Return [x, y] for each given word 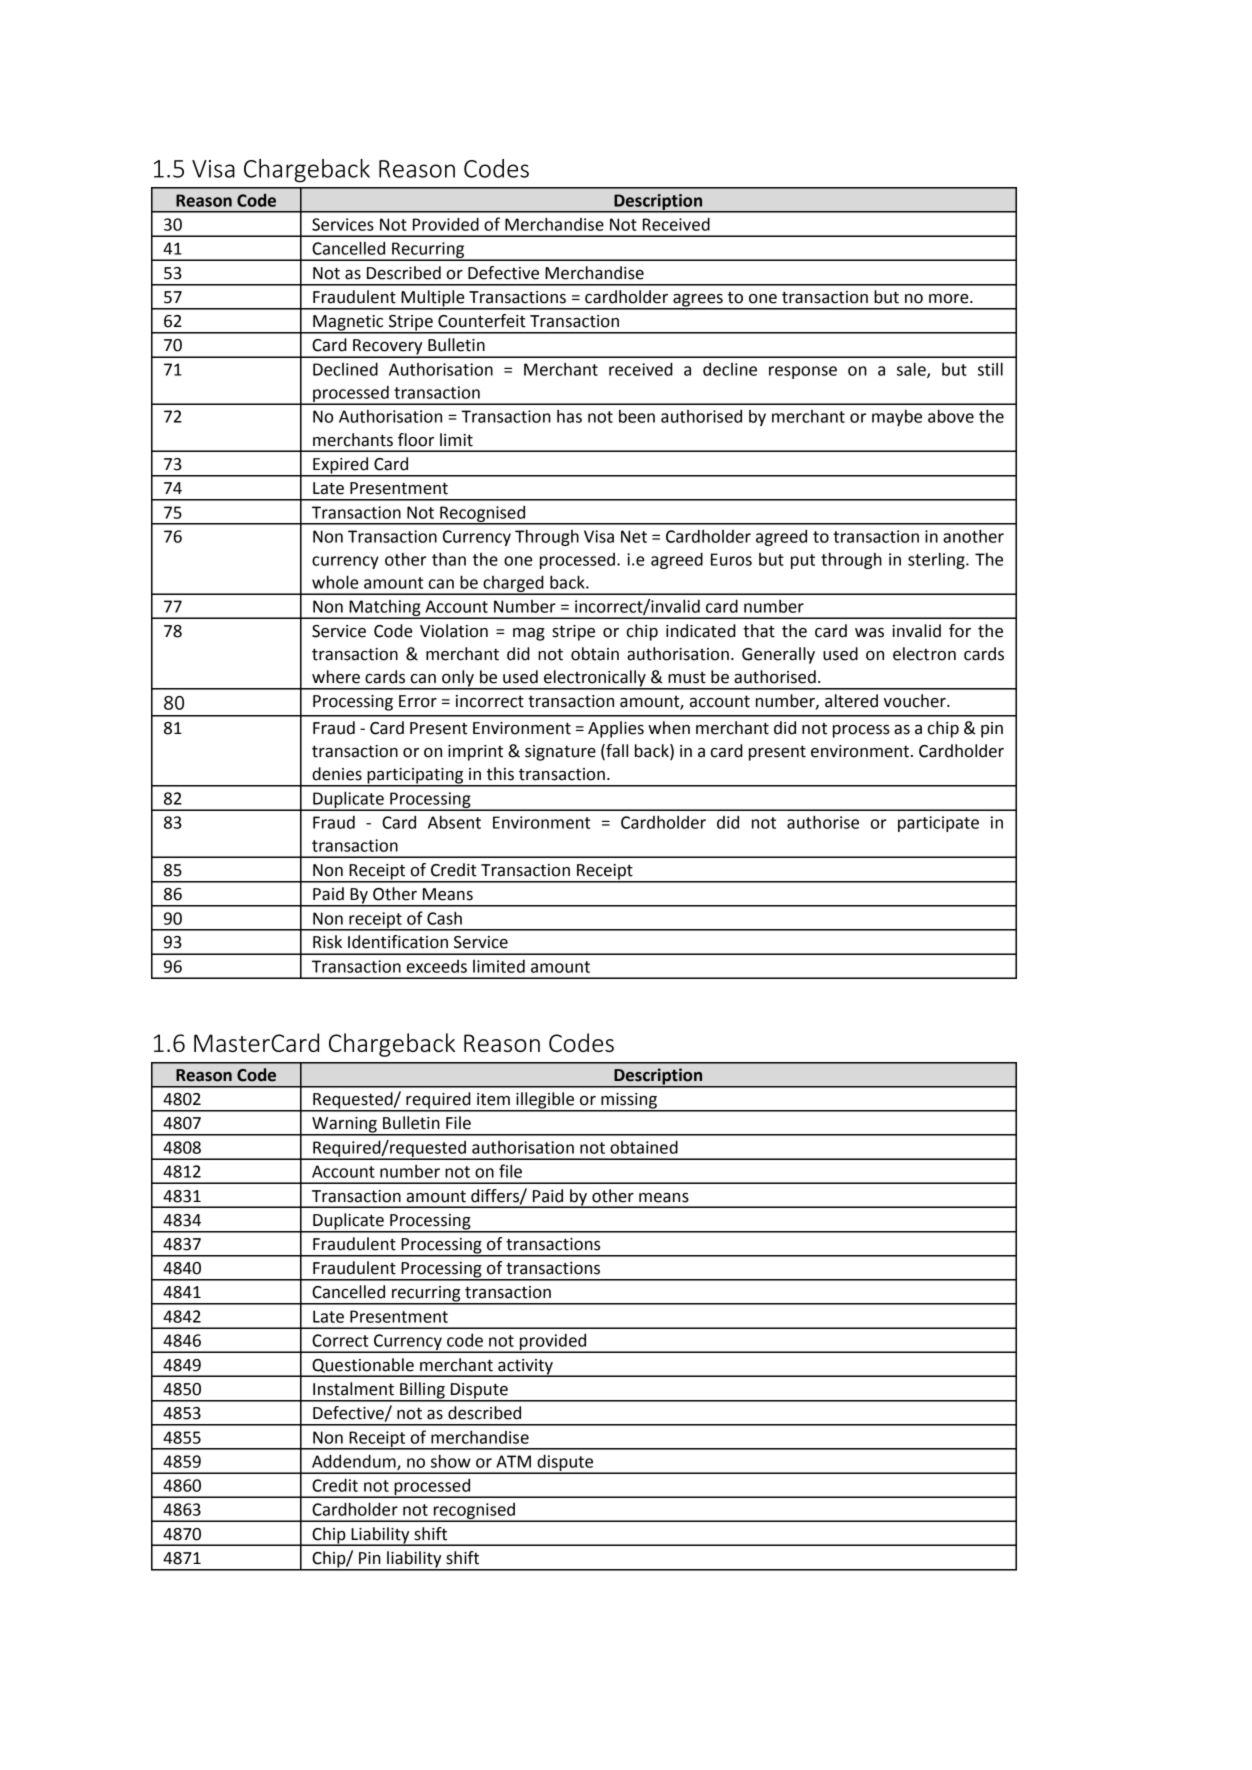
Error [418, 701]
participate [938, 824]
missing [629, 1102]
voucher [916, 701]
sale [912, 370]
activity [525, 1368]
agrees [698, 301]
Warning [344, 1126]
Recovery [388, 348]
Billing [422, 1391]
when [669, 728]
